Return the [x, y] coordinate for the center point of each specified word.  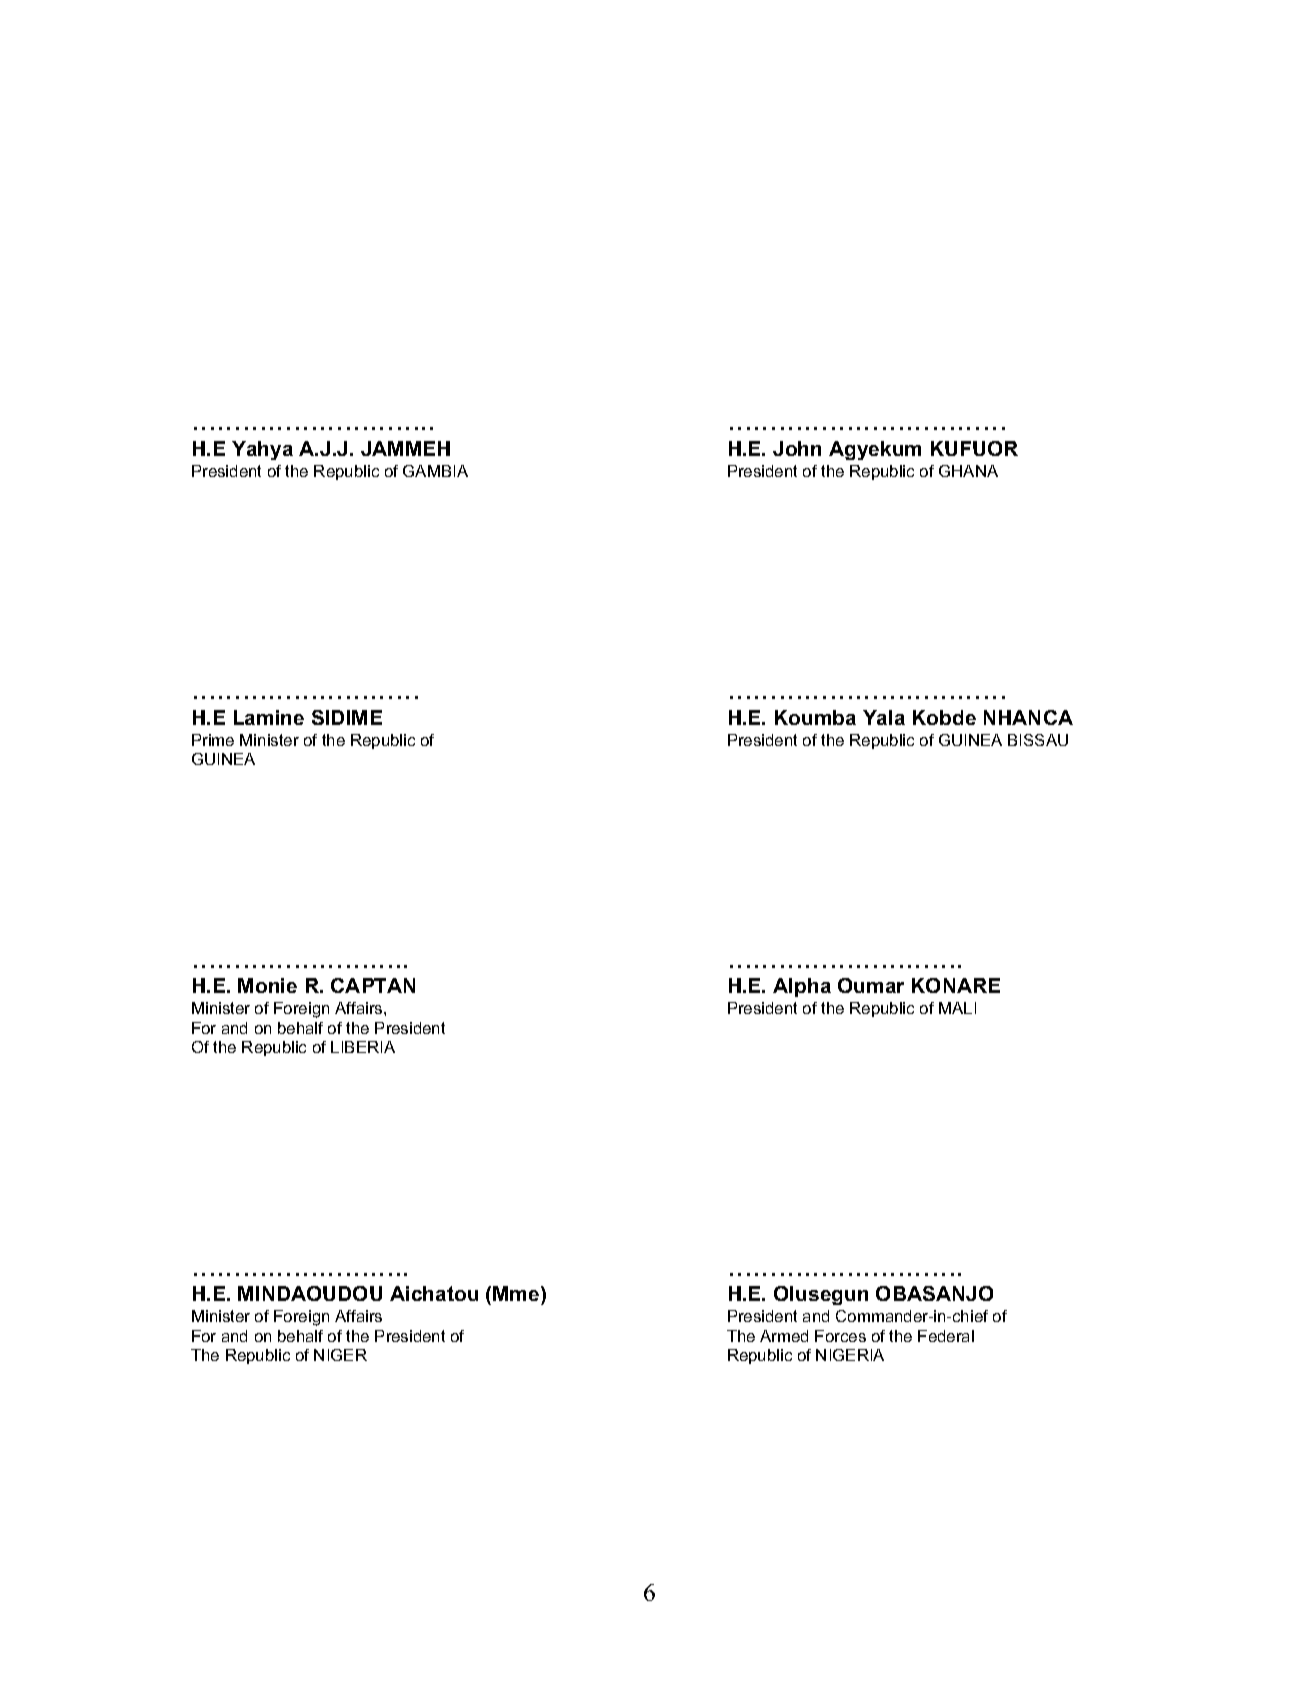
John [797, 448]
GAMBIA [435, 471]
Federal [946, 1336]
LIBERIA [363, 1047]
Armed [784, 1336]
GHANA [968, 471]
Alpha [802, 987]
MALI [957, 1008]
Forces [840, 1336]
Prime [213, 740]
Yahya [262, 450]
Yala [884, 717]
